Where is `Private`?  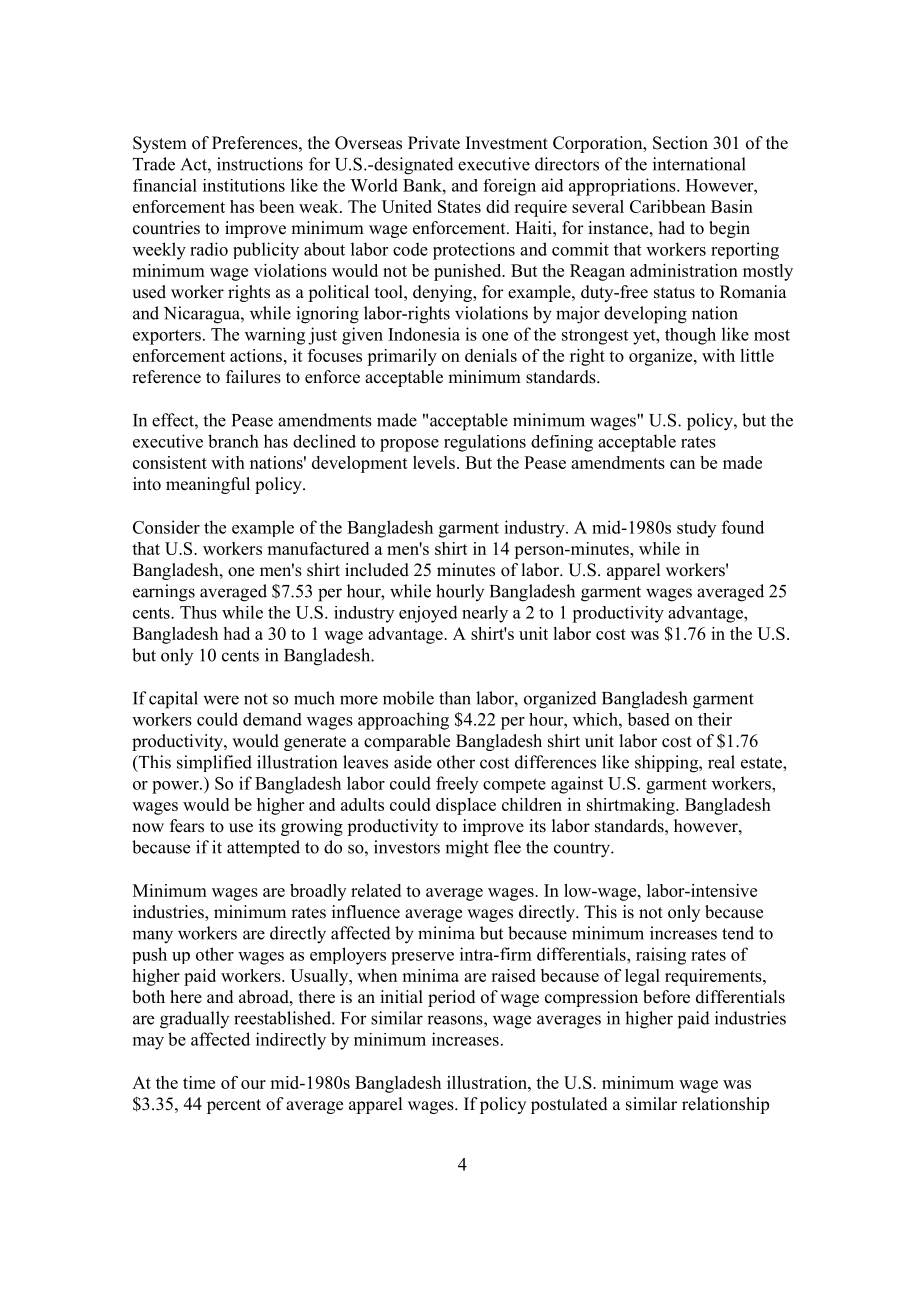 Private is located at coordinates (434, 143).
